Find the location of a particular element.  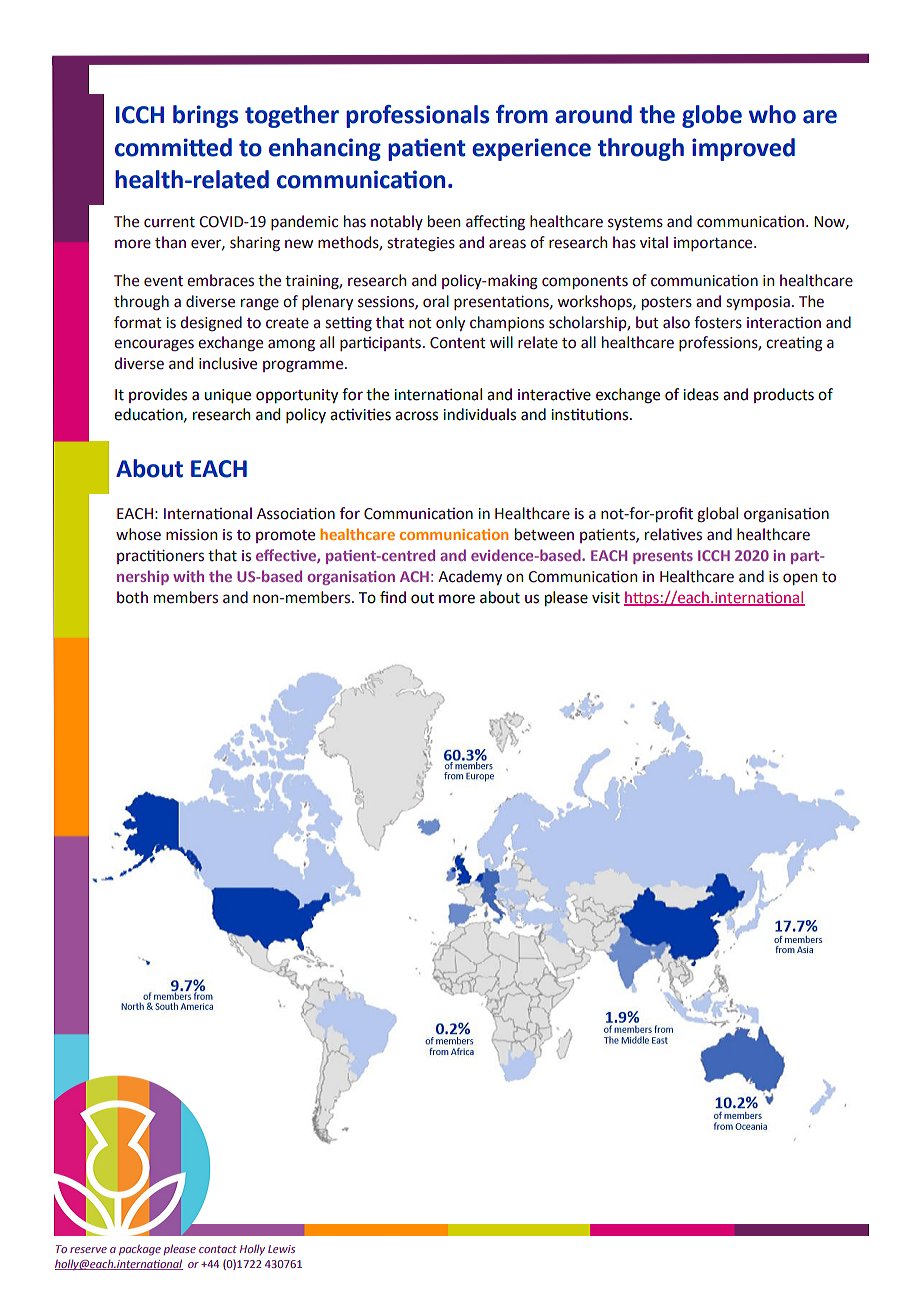

package is located at coordinates (140, 1250).
